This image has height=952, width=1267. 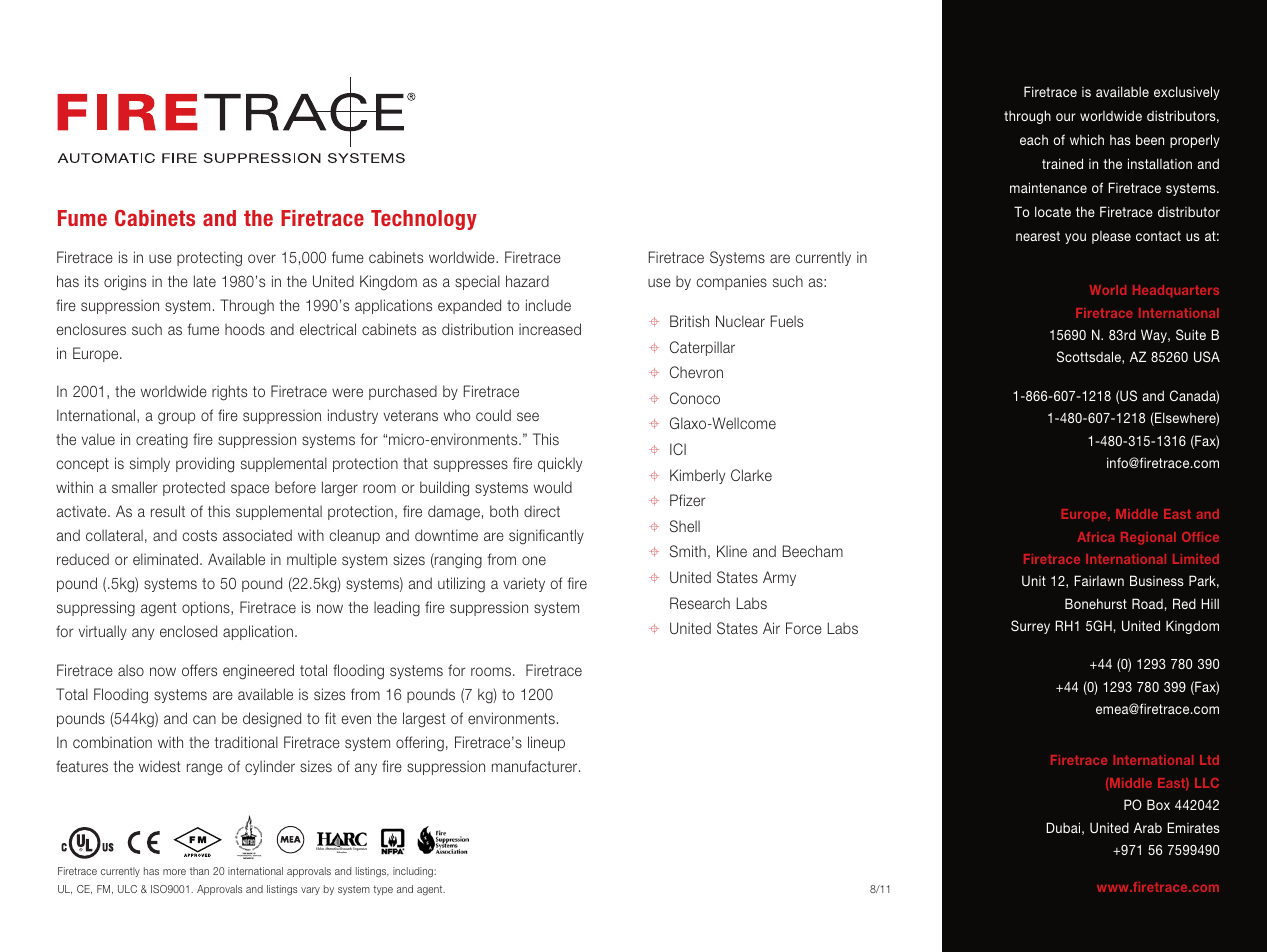 I want to click on than, so click(x=199, y=871).
